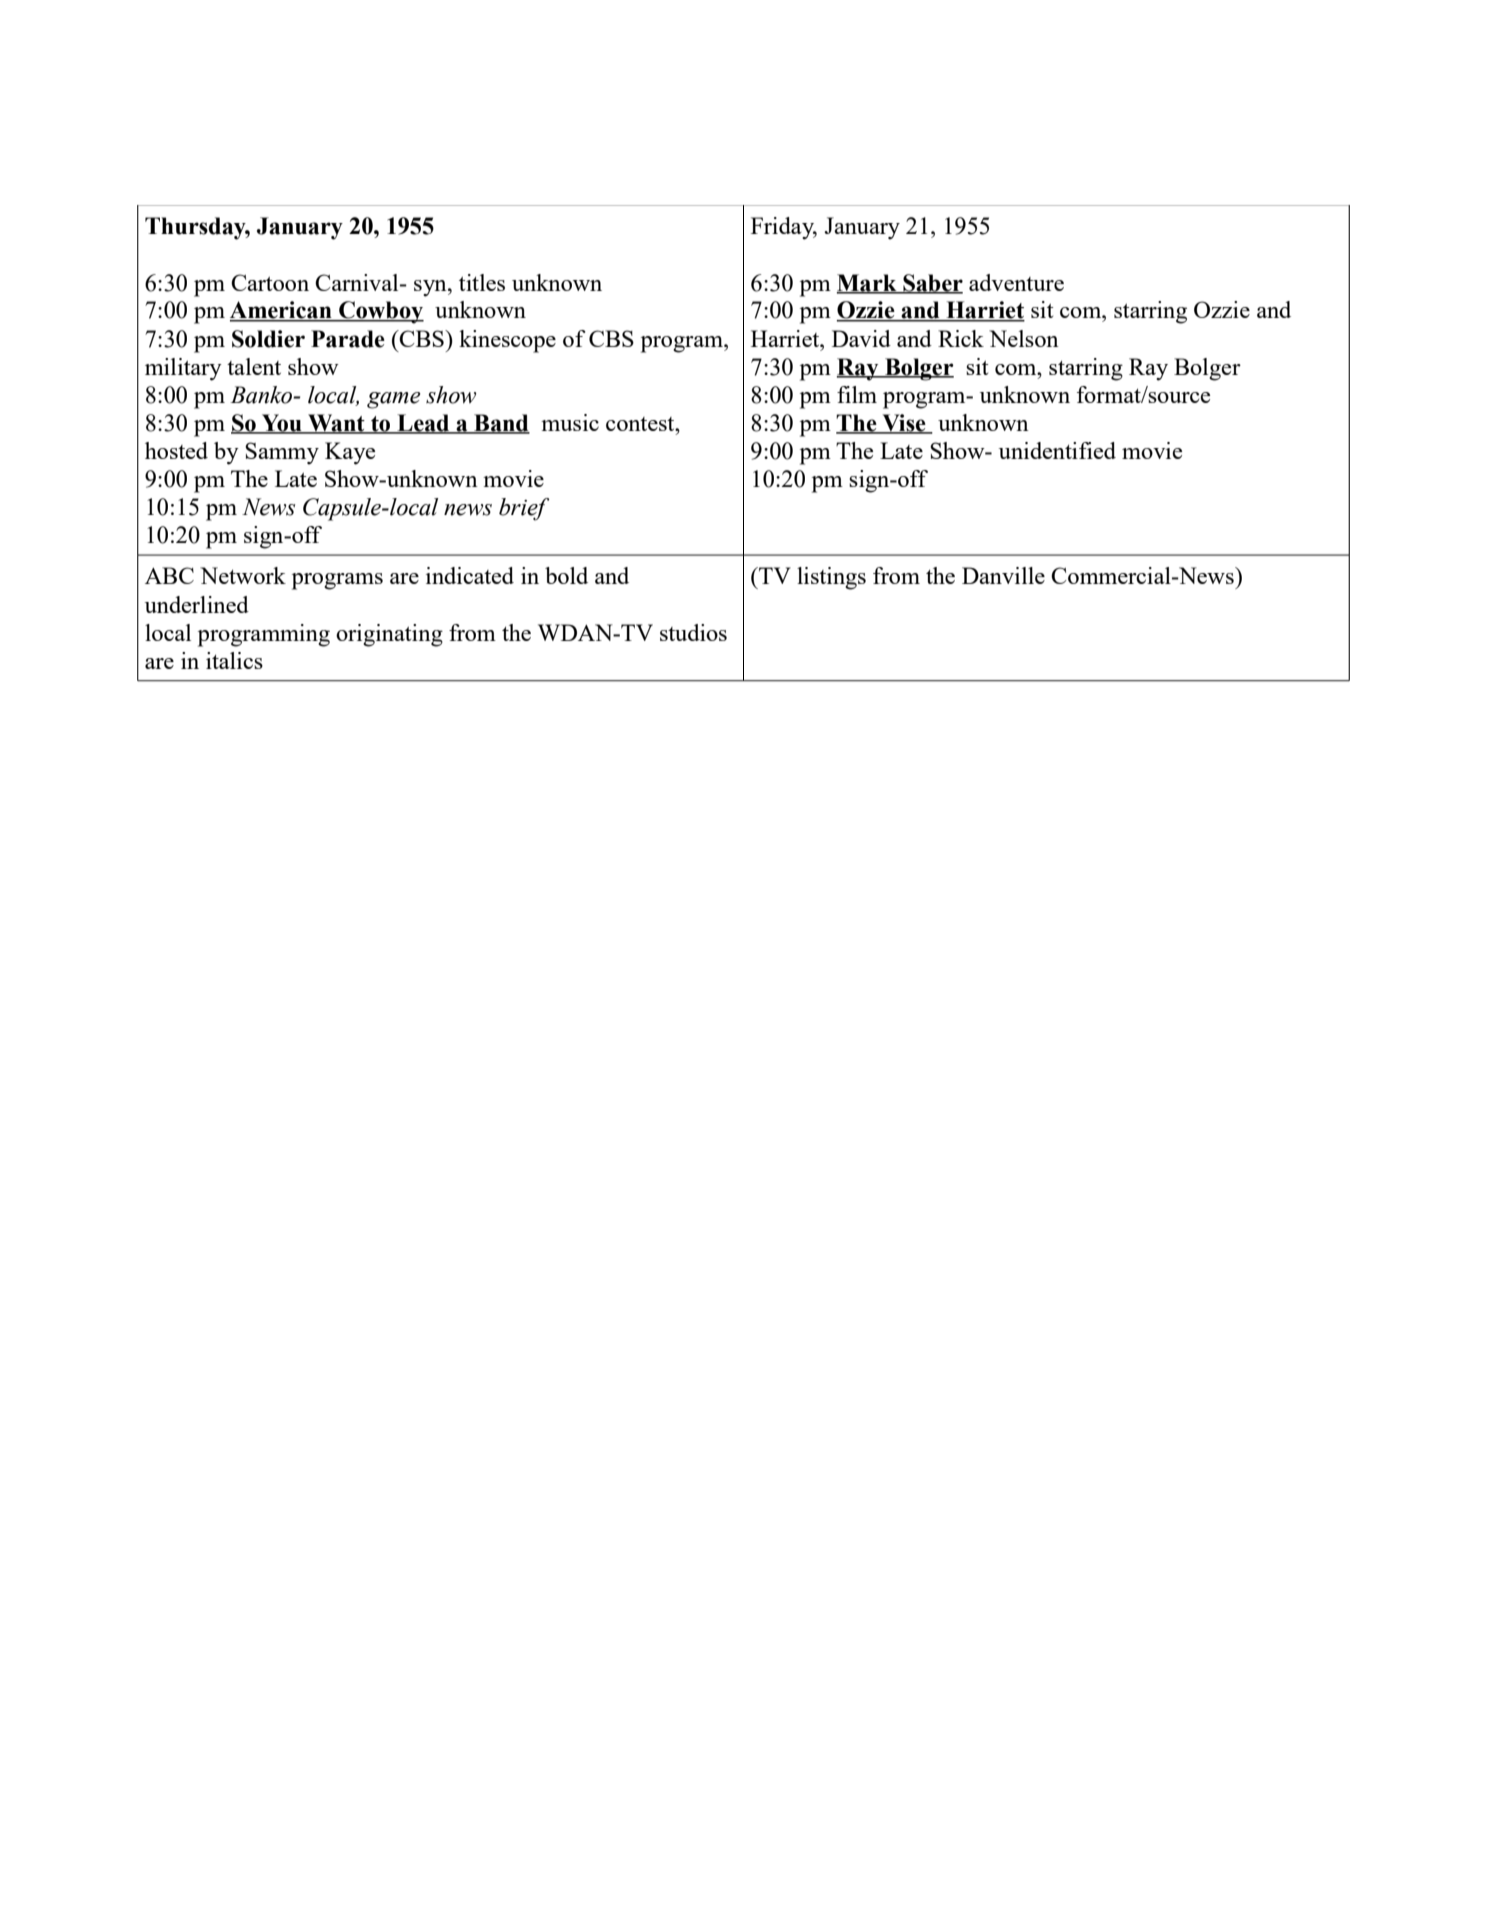 This image has height=1924, width=1487. I want to click on Cartoon, so click(270, 282).
